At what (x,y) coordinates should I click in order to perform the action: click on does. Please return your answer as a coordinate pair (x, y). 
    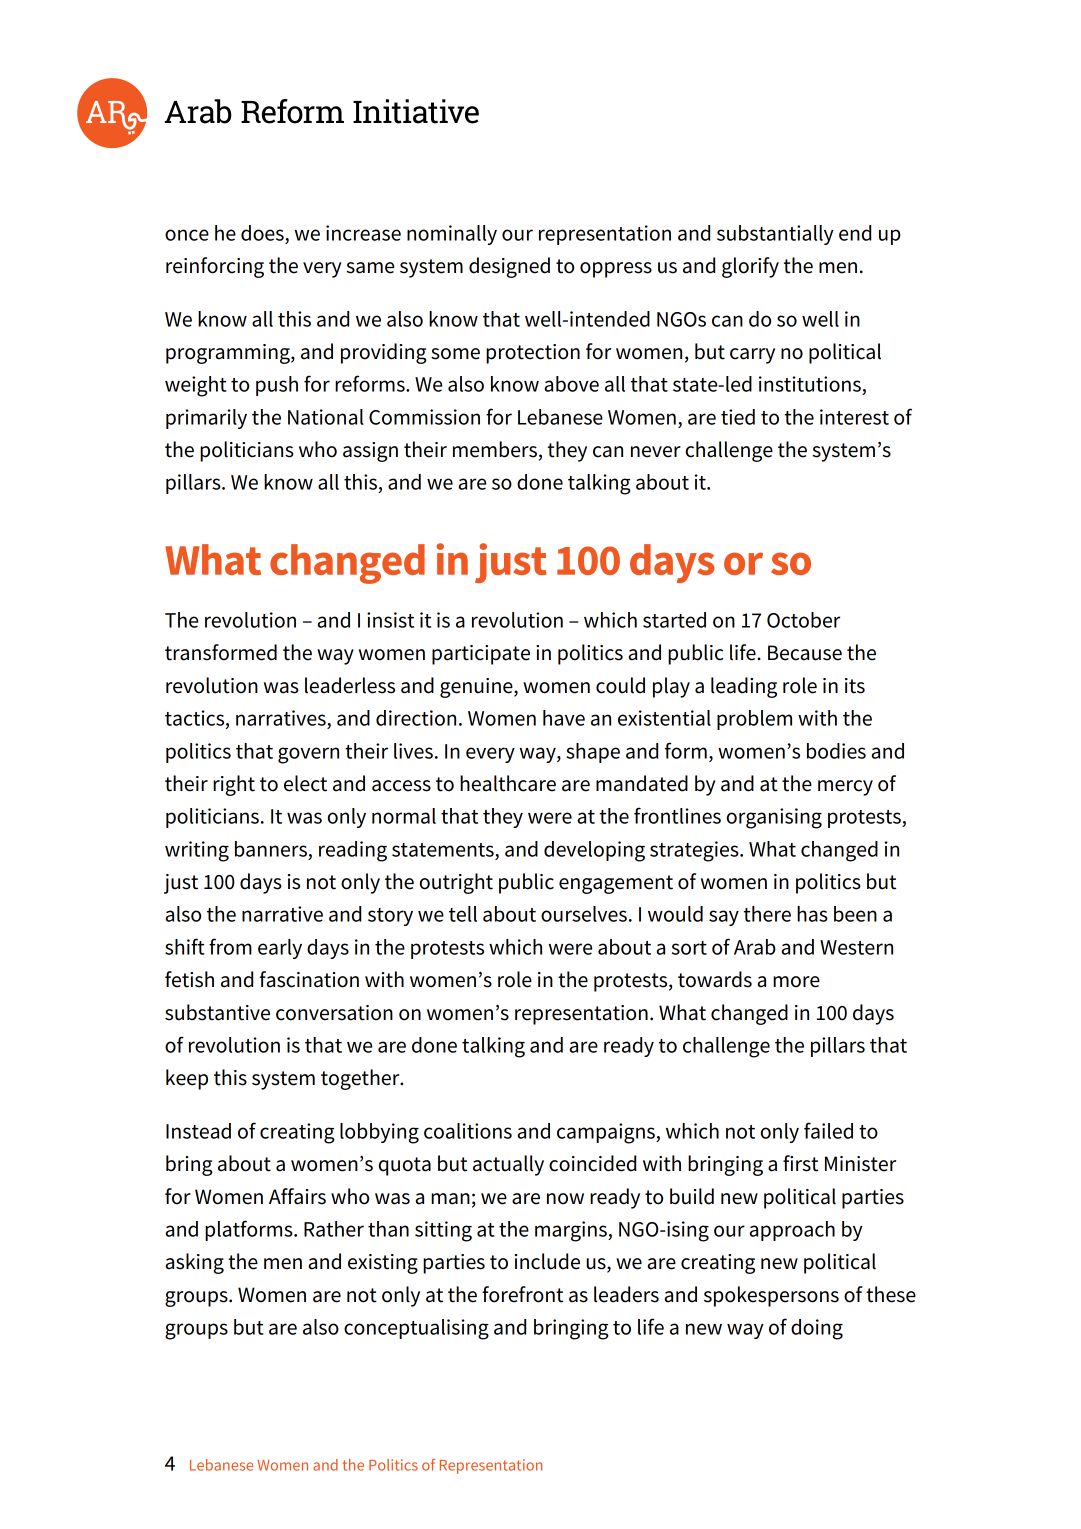
    Looking at the image, I should click on (262, 233).
